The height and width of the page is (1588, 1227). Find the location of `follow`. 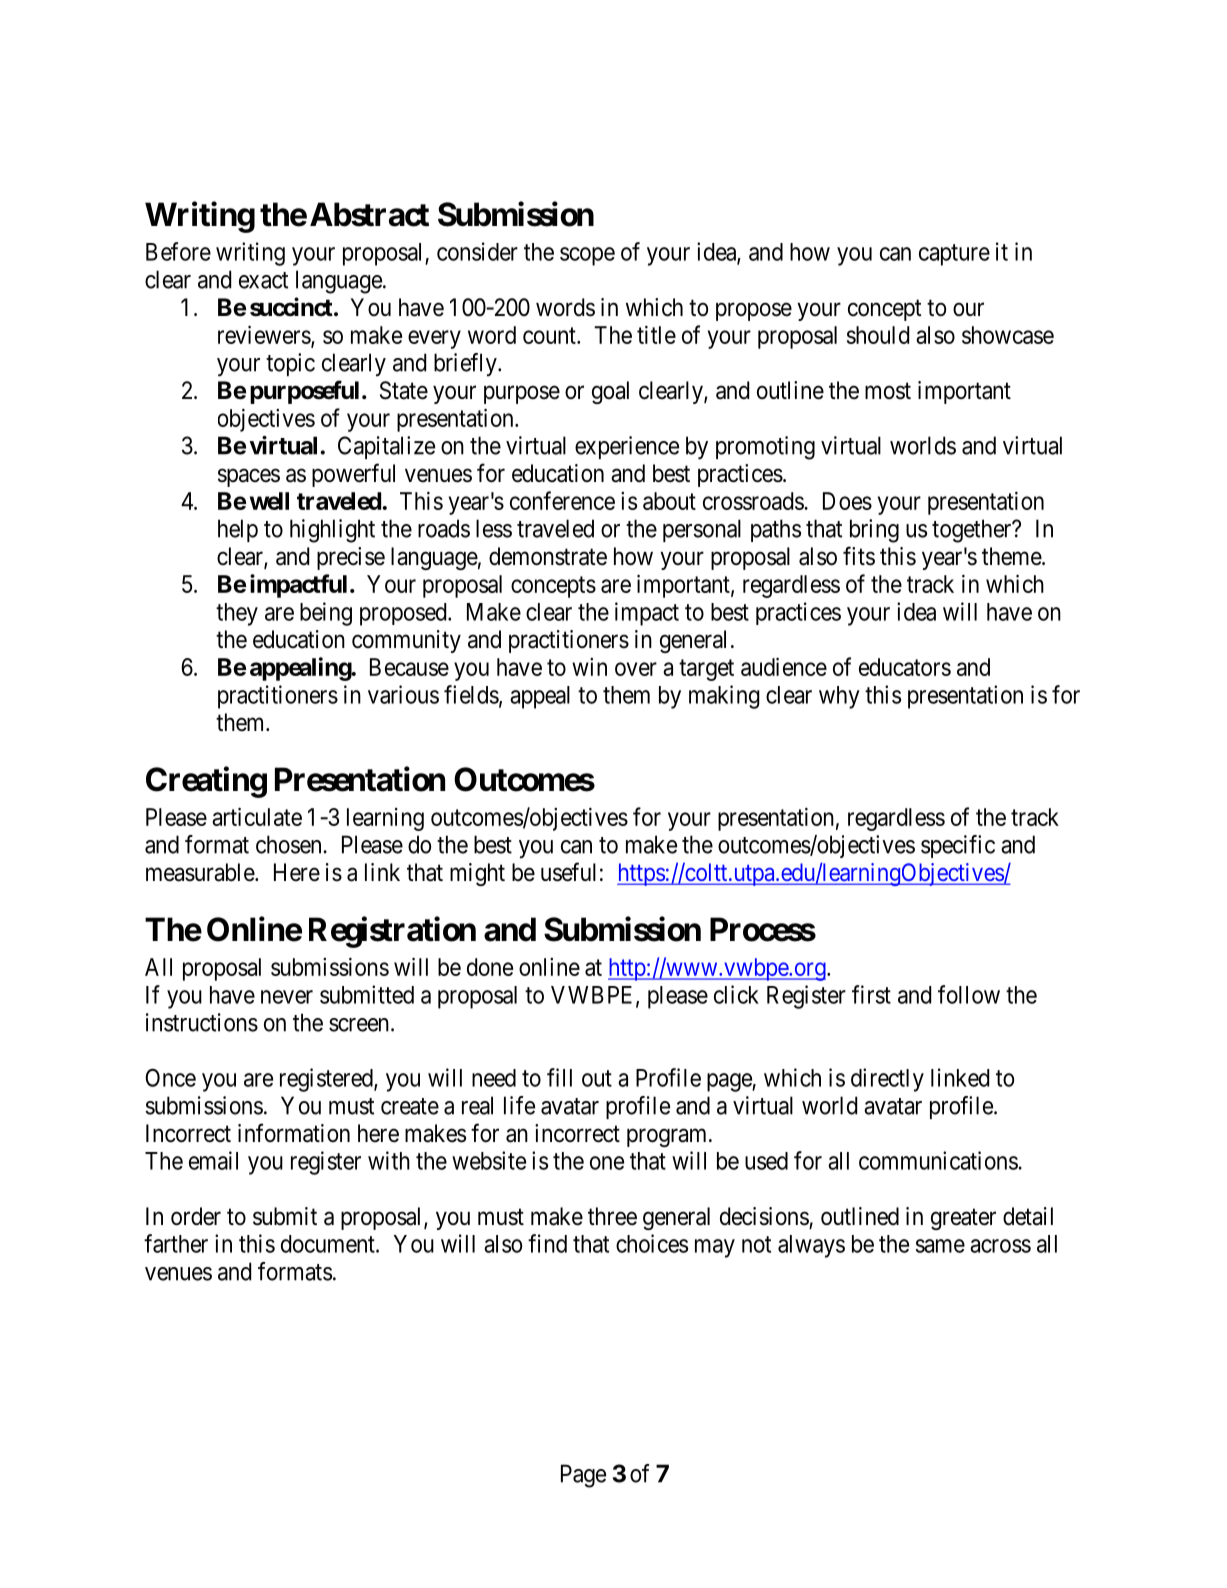

follow is located at coordinates (969, 994).
